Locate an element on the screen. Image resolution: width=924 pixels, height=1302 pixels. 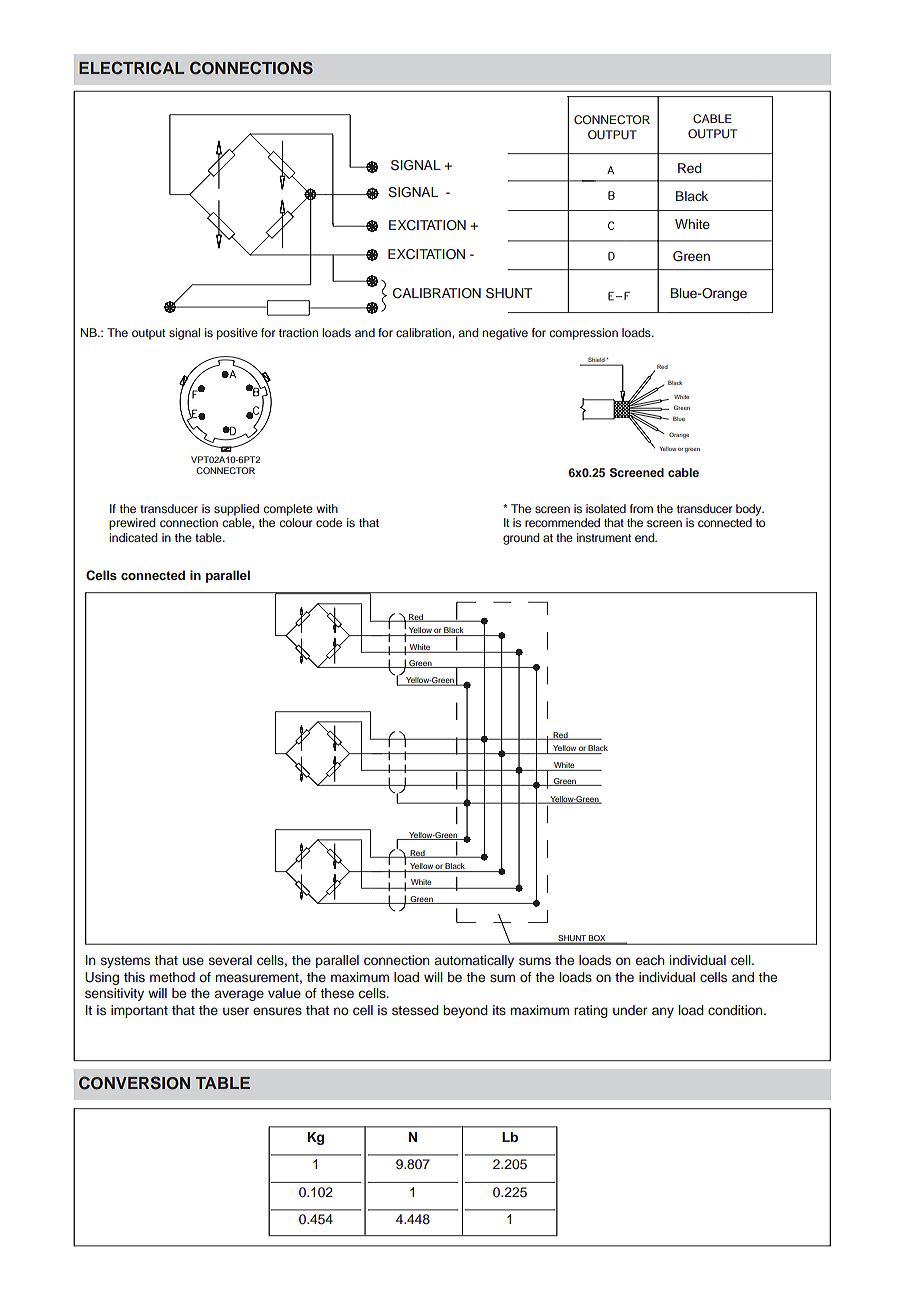
ground is located at coordinates (521, 539).
